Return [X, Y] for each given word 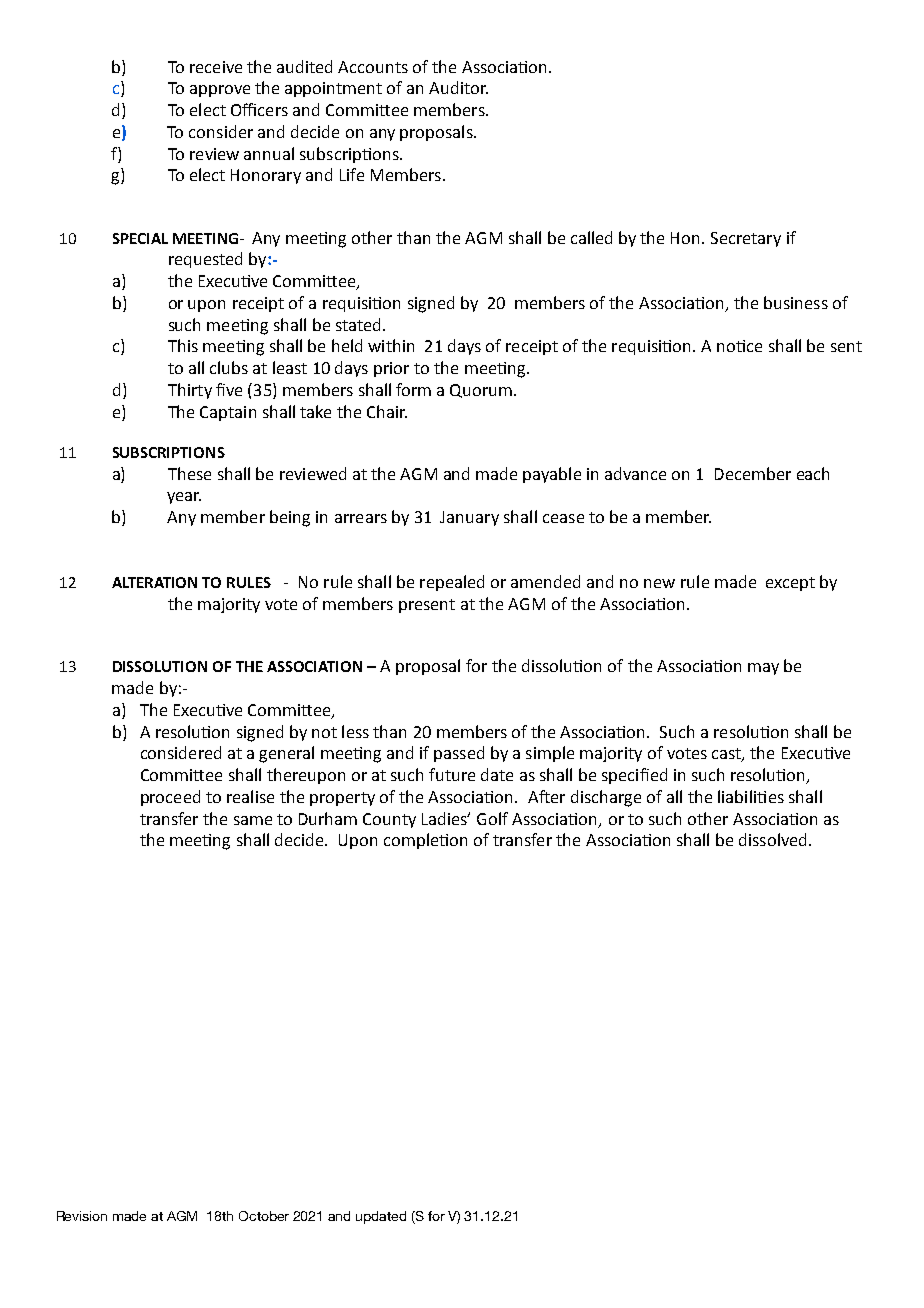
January [469, 518]
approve [220, 91]
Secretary [746, 239]
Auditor [458, 87]
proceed [170, 798]
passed [459, 754]
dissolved [772, 839]
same [253, 820]
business [796, 302]
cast [727, 755]
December [753, 473]
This [183, 345]
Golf [492, 818]
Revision [82, 1216]
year [184, 498]
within [391, 345]
